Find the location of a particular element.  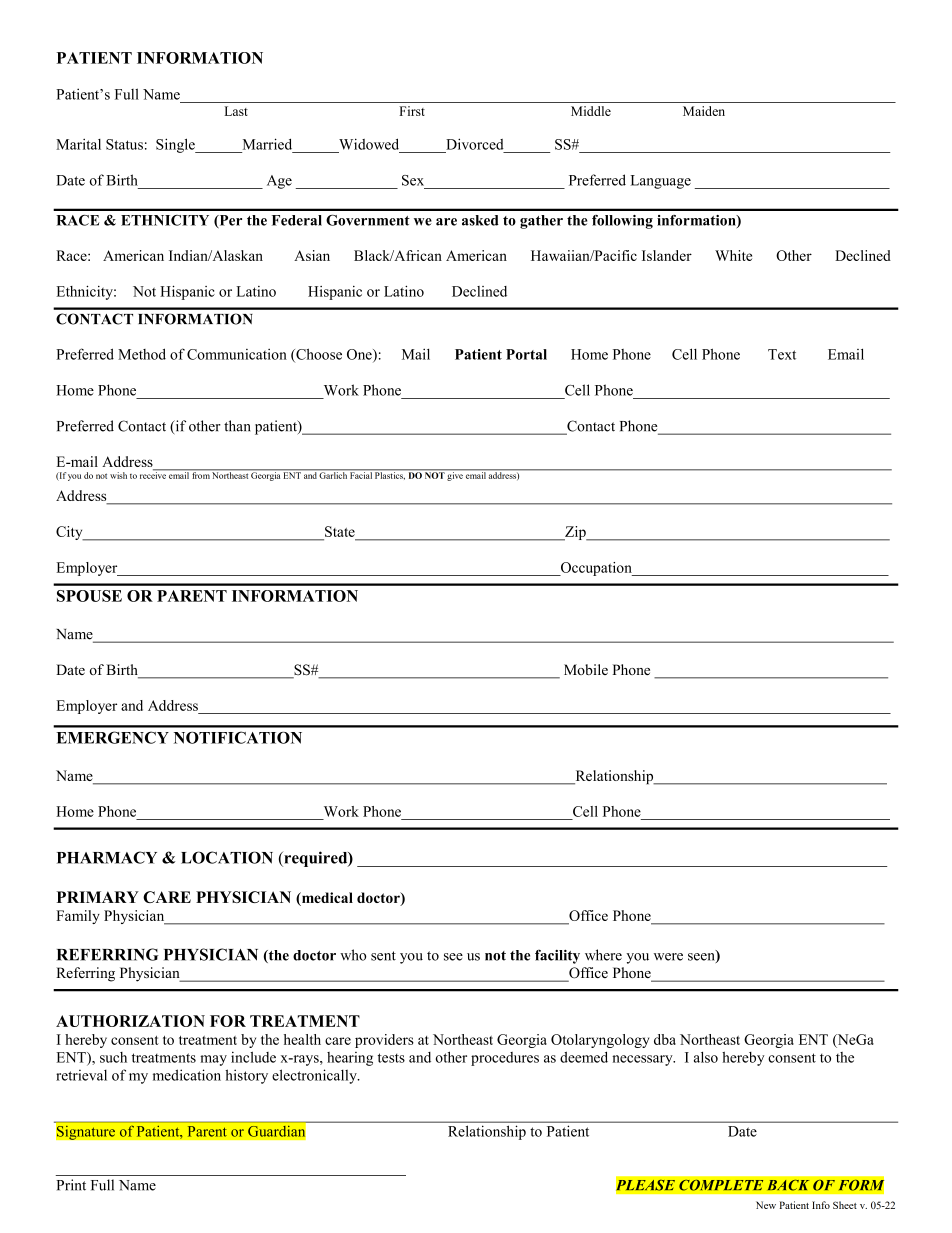

facility is located at coordinates (557, 956).
